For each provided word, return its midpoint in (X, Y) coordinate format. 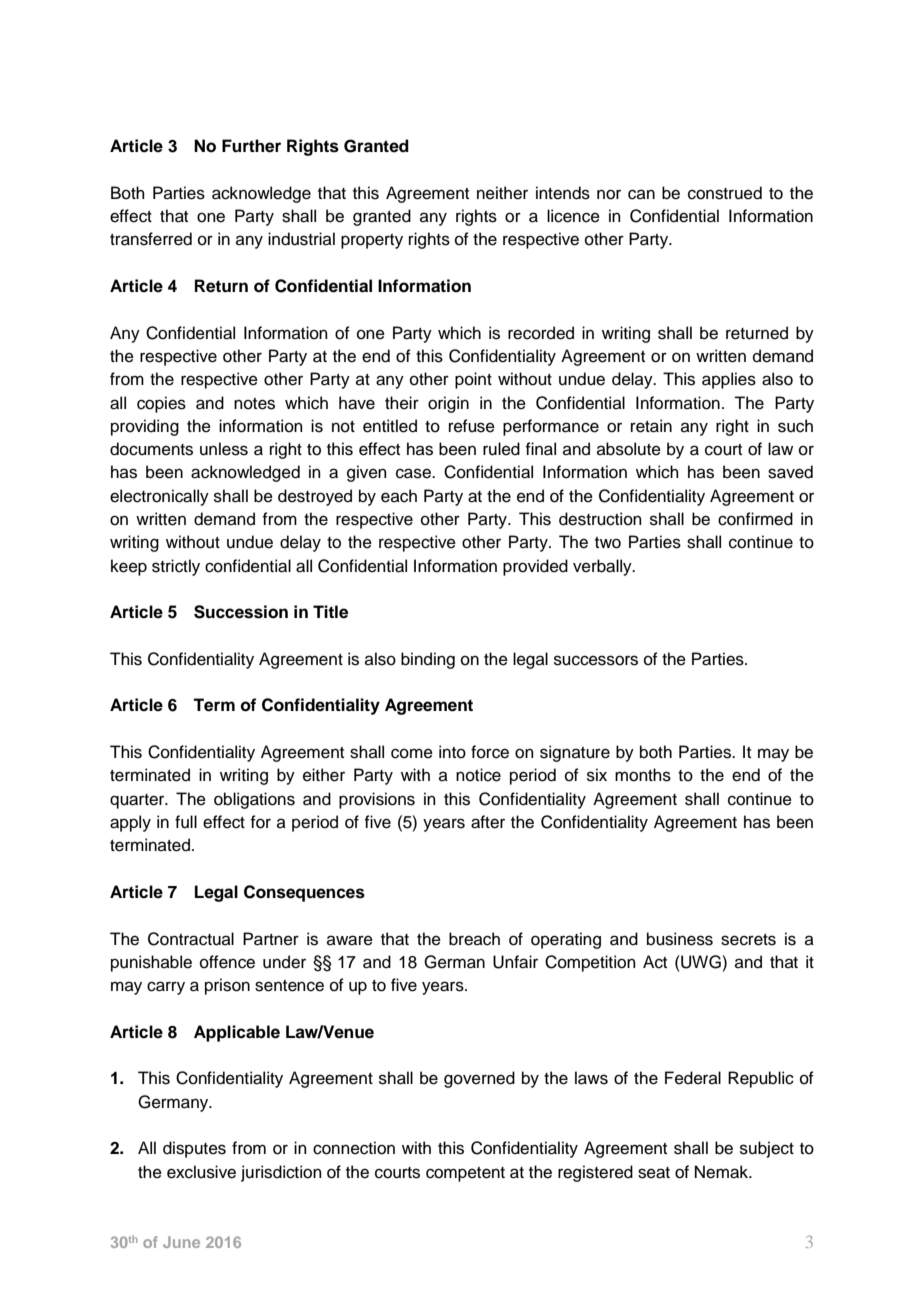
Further (251, 146)
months (643, 775)
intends (563, 193)
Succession (241, 612)
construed (725, 193)
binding (428, 660)
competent (465, 1174)
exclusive (201, 1172)
